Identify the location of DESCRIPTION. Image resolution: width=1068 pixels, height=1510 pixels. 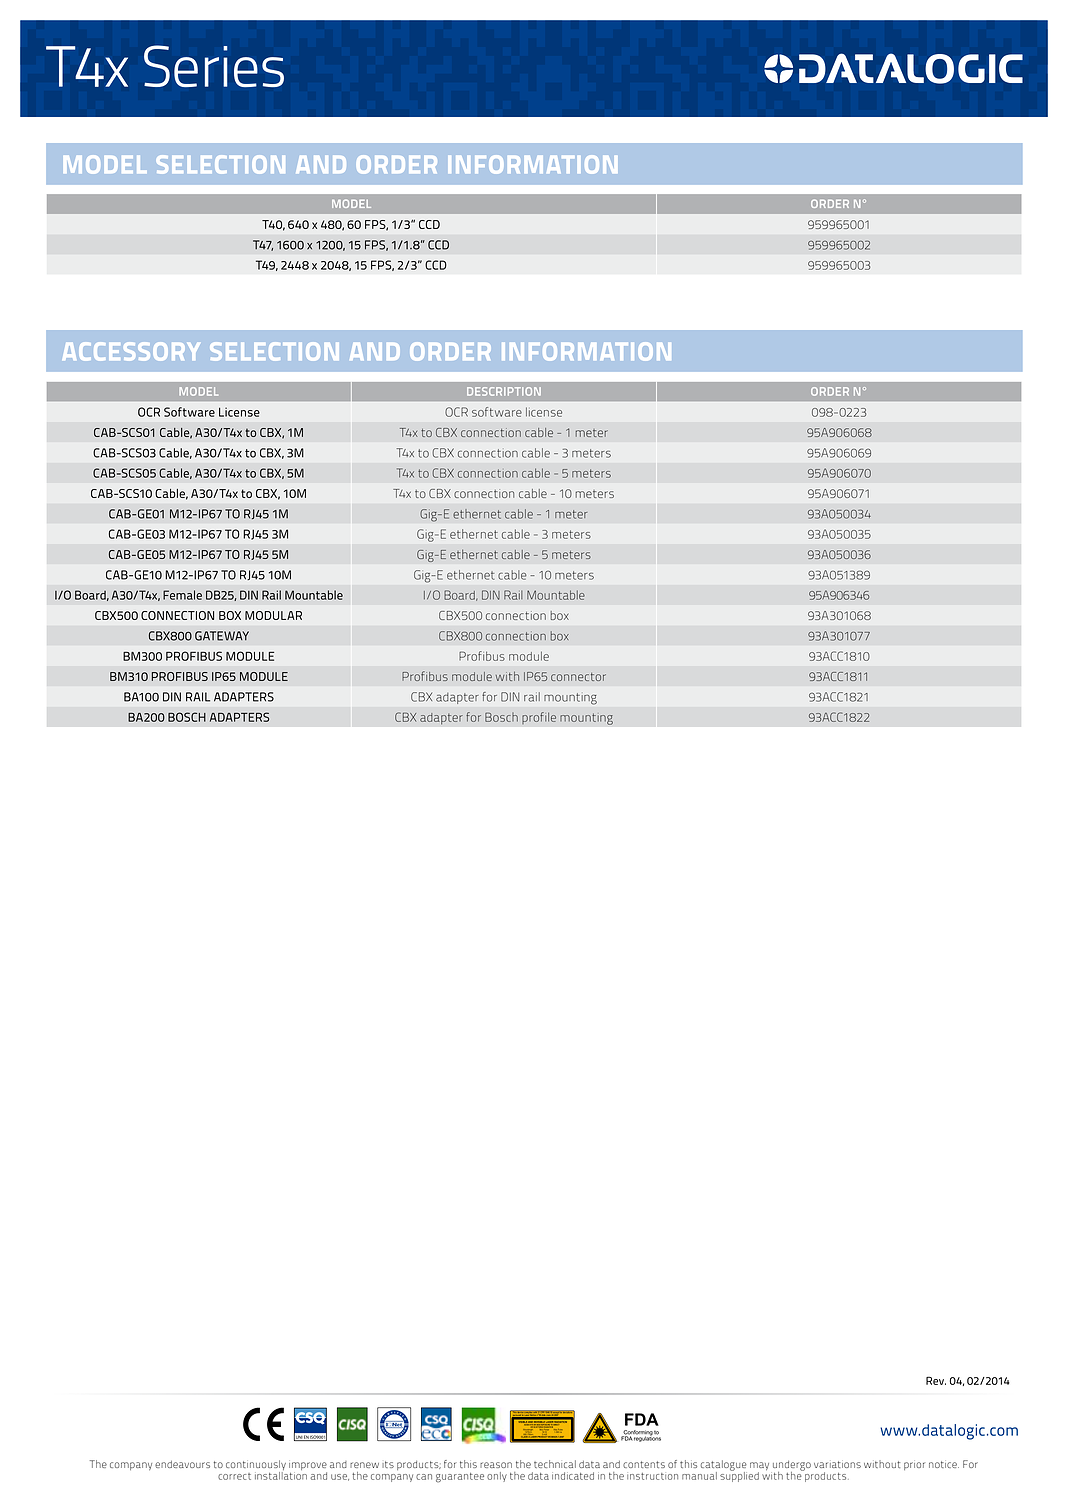
(504, 391).
